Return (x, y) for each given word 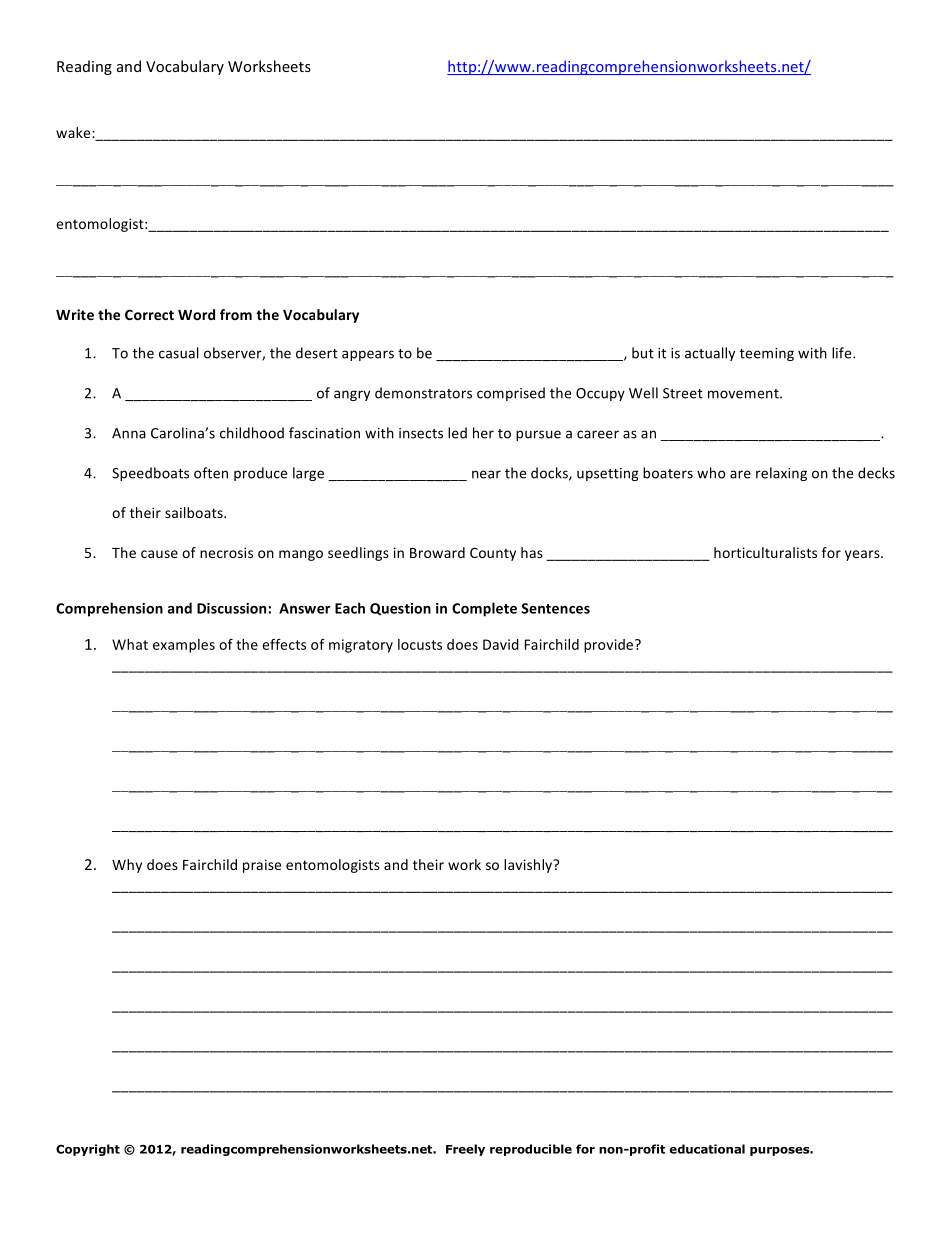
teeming (767, 354)
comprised (511, 394)
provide (610, 646)
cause (159, 554)
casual (179, 353)
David (501, 644)
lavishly (529, 866)
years (863, 555)
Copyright (88, 1150)
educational (707, 1149)
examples (184, 646)
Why (127, 866)
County (493, 554)
